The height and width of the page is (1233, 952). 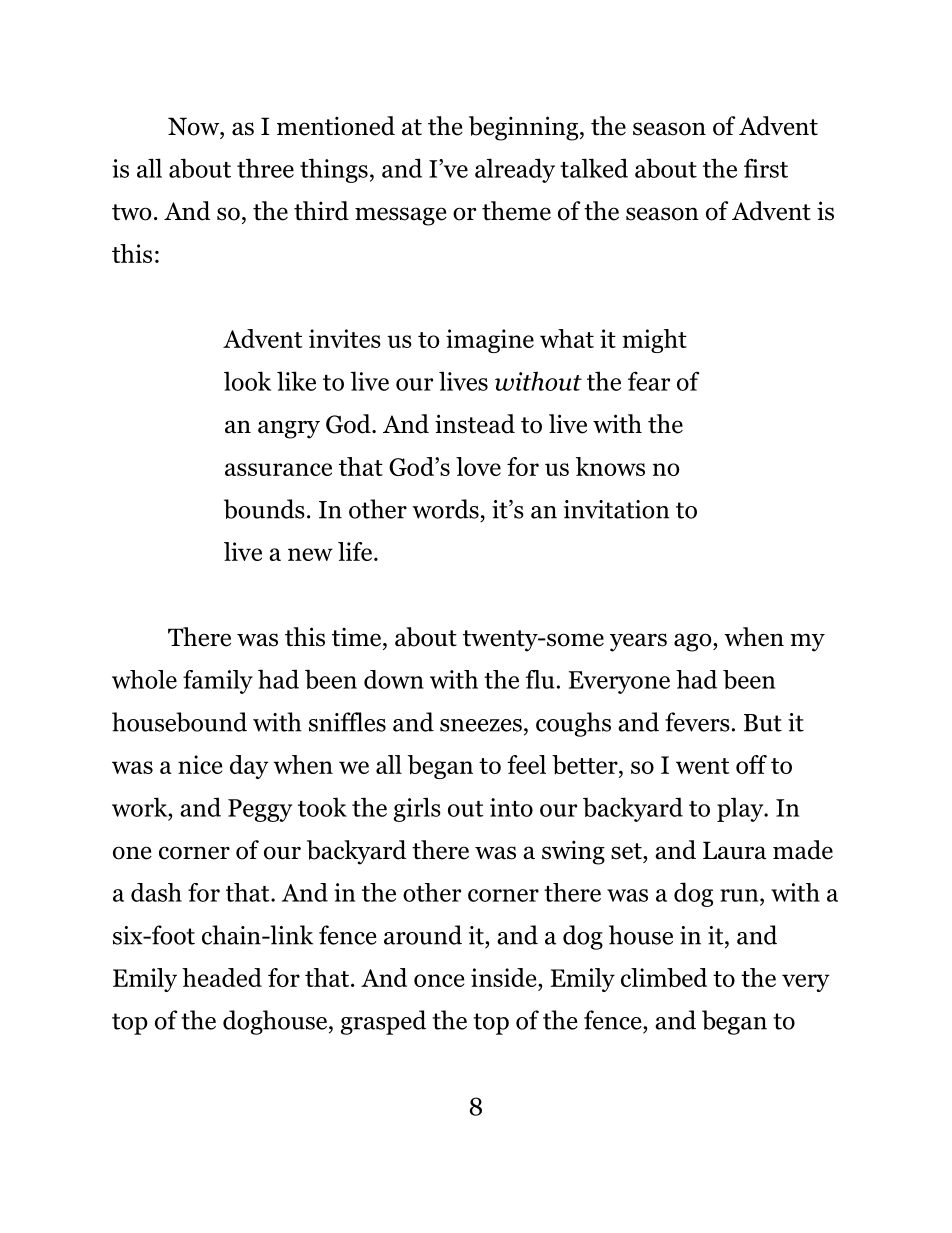 What do you see at coordinates (766, 168) in the page?
I see `first` at bounding box center [766, 168].
